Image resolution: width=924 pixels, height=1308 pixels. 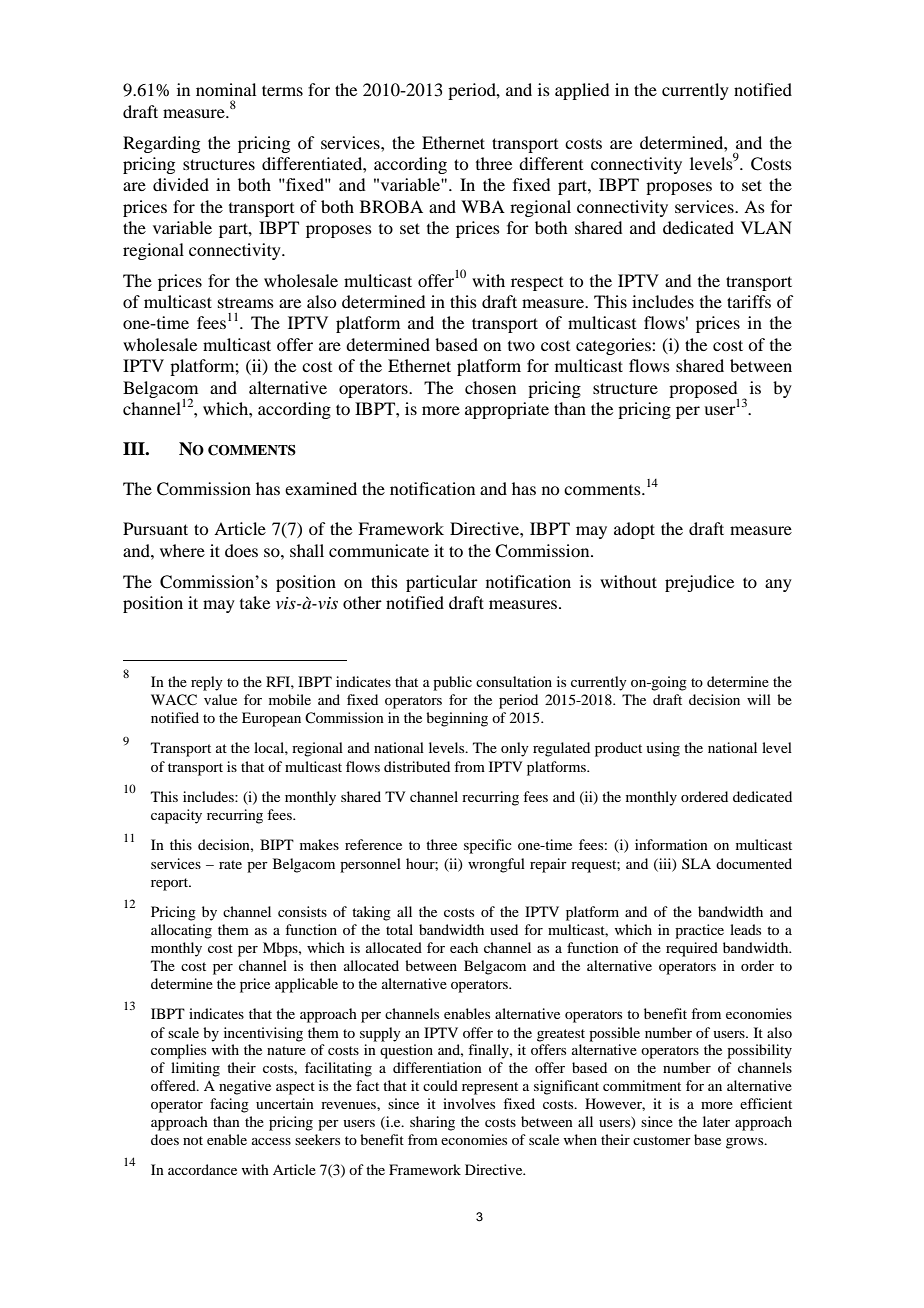 I want to click on nominal, so click(x=226, y=89).
